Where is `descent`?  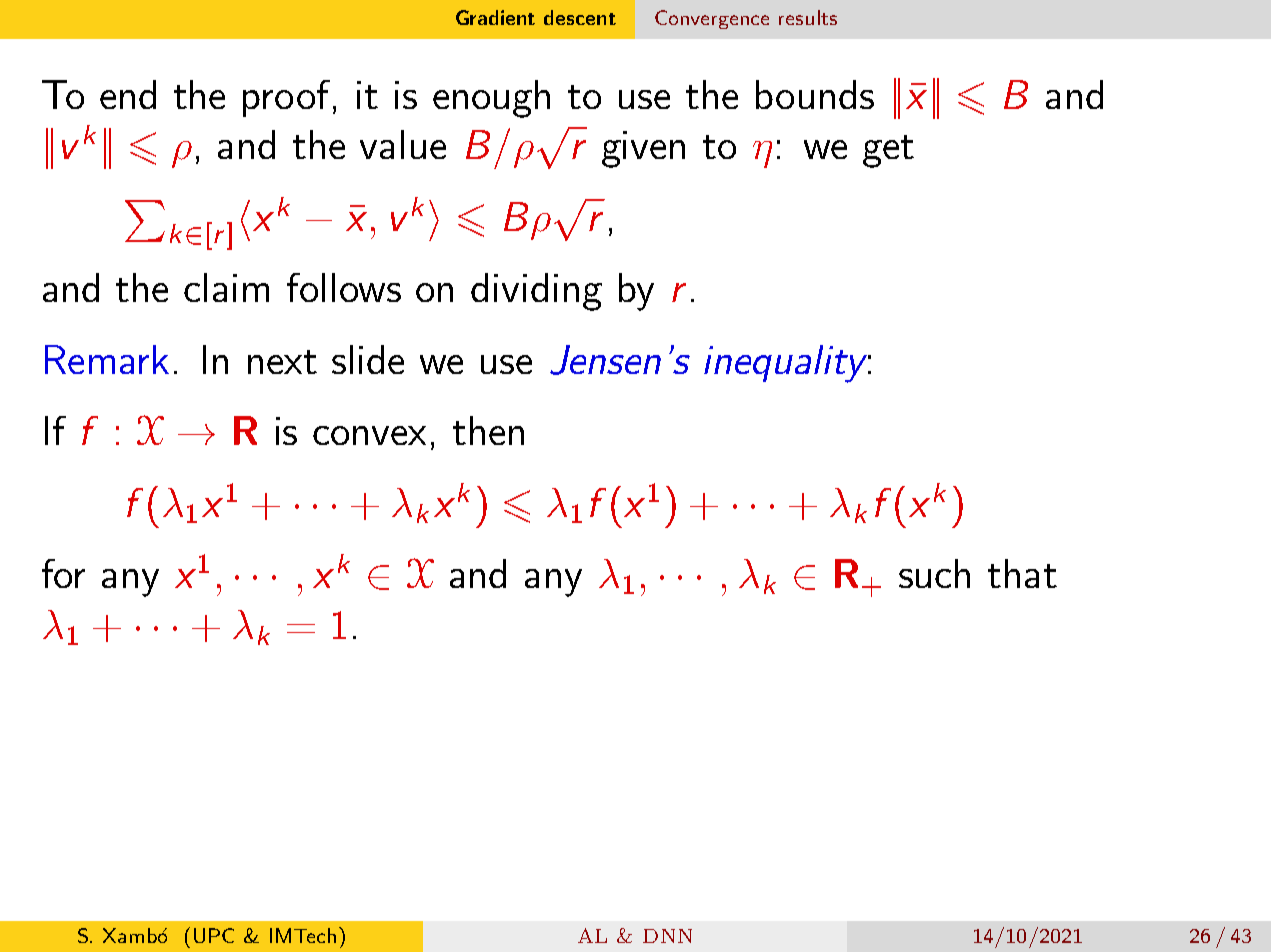 descent is located at coordinates (580, 17).
